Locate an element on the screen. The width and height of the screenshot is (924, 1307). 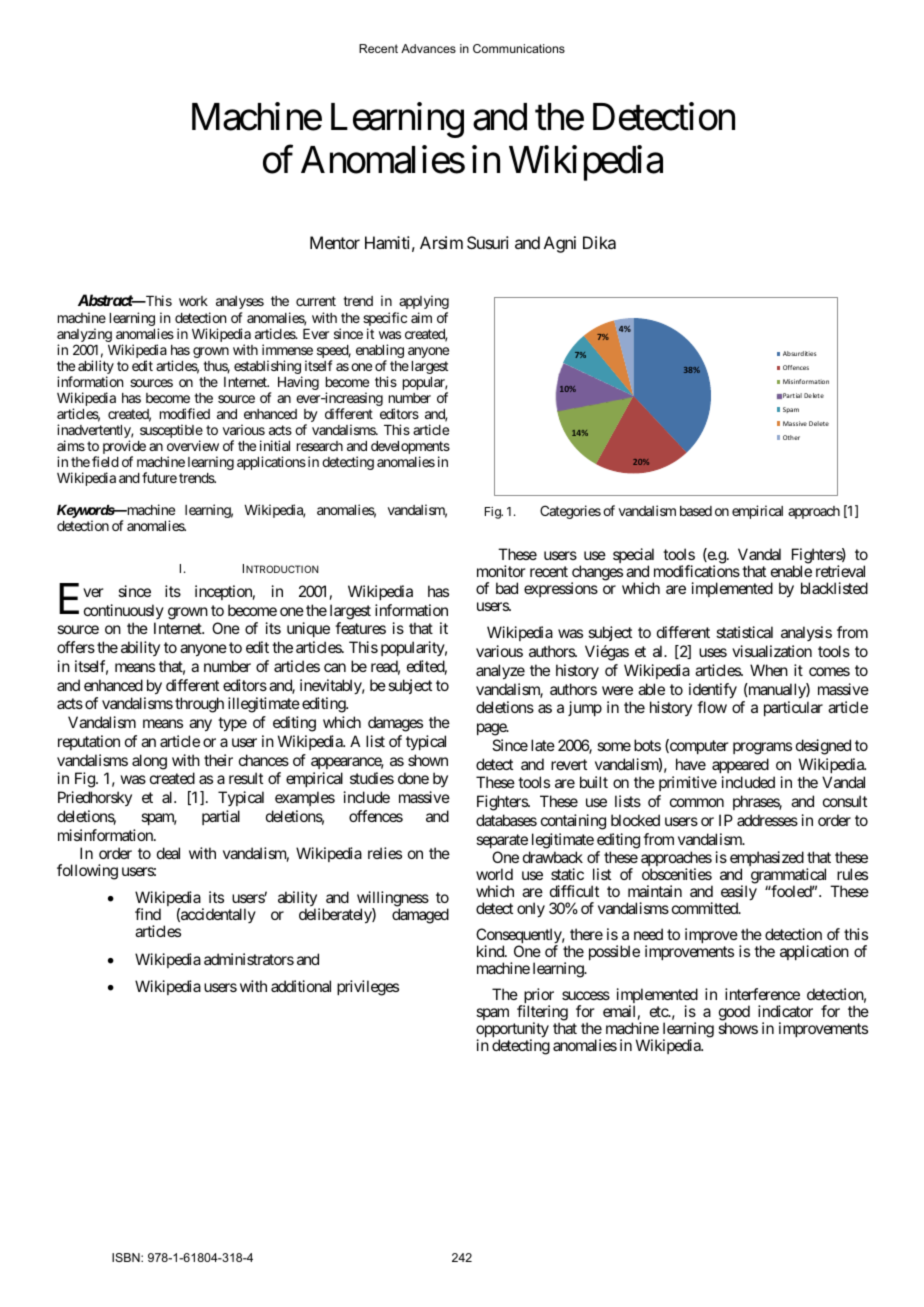
find is located at coordinates (148, 914).
